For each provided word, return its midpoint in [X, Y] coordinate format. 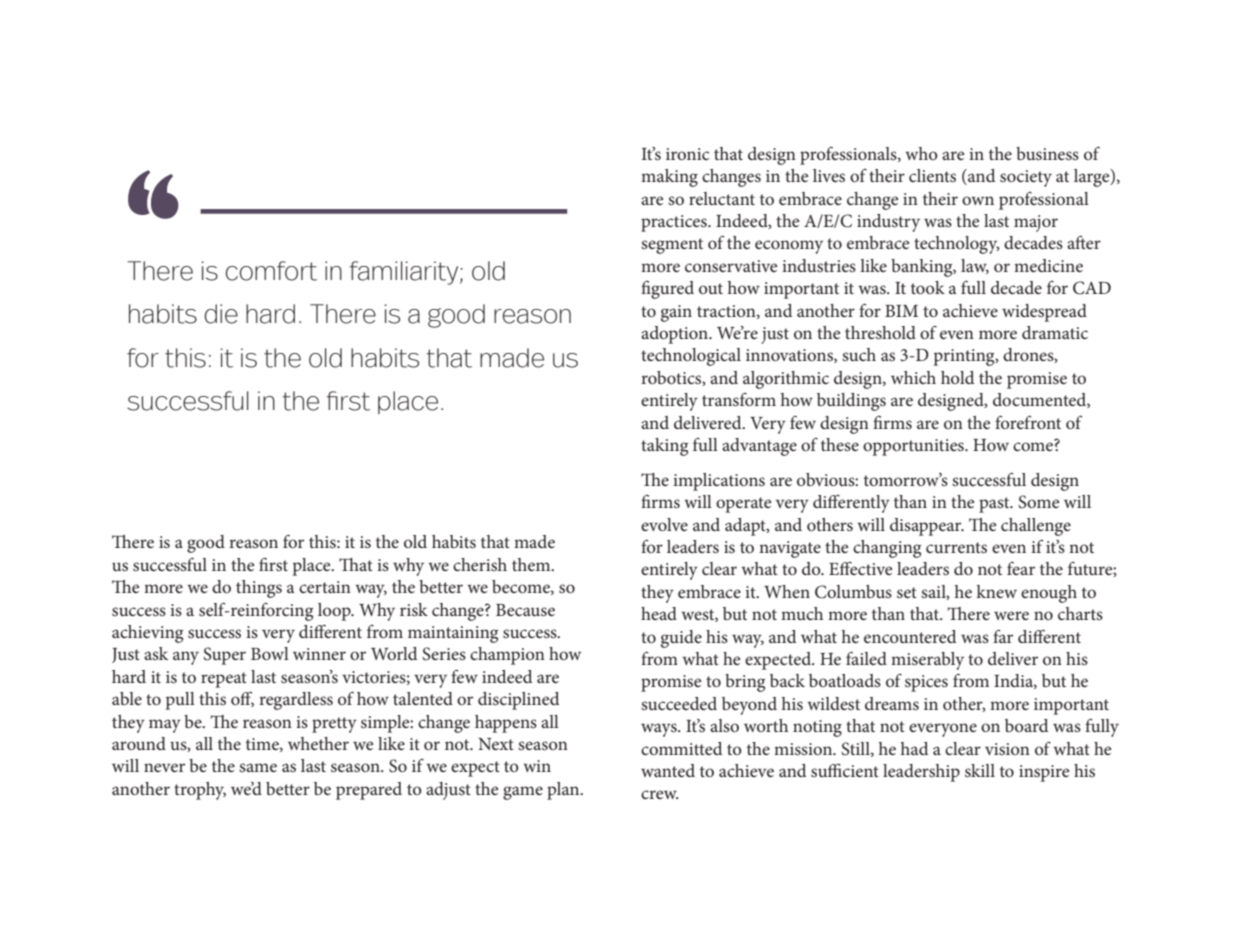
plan [564, 791]
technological [691, 357]
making [669, 178]
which [913, 377]
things [259, 589]
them [532, 564]
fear [1021, 568]
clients [932, 175]
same [258, 767]
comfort [271, 271]
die [221, 314]
